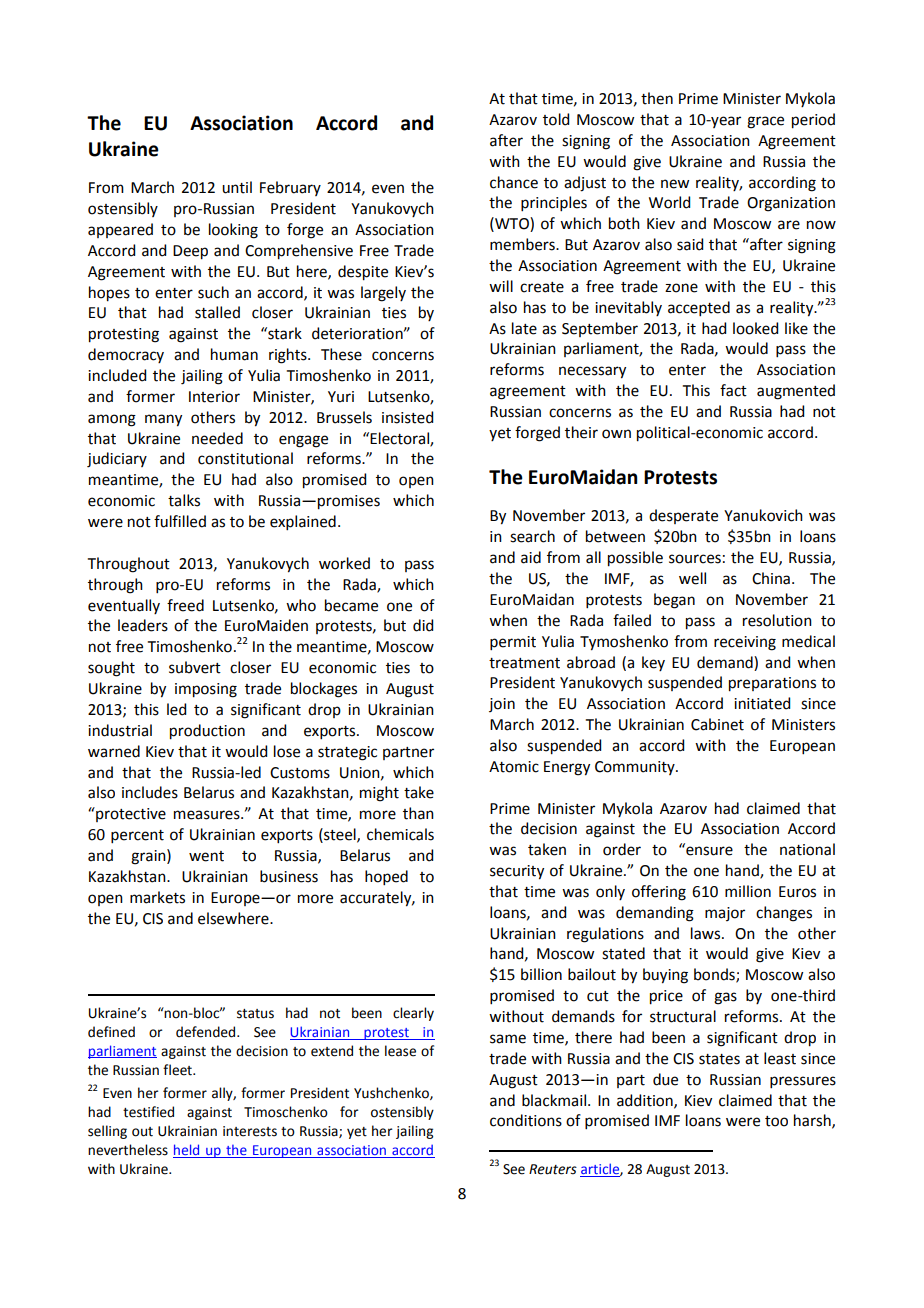 The width and height of the page is (924, 1308). What do you see at coordinates (237, 187) in the page?
I see `until` at bounding box center [237, 187].
